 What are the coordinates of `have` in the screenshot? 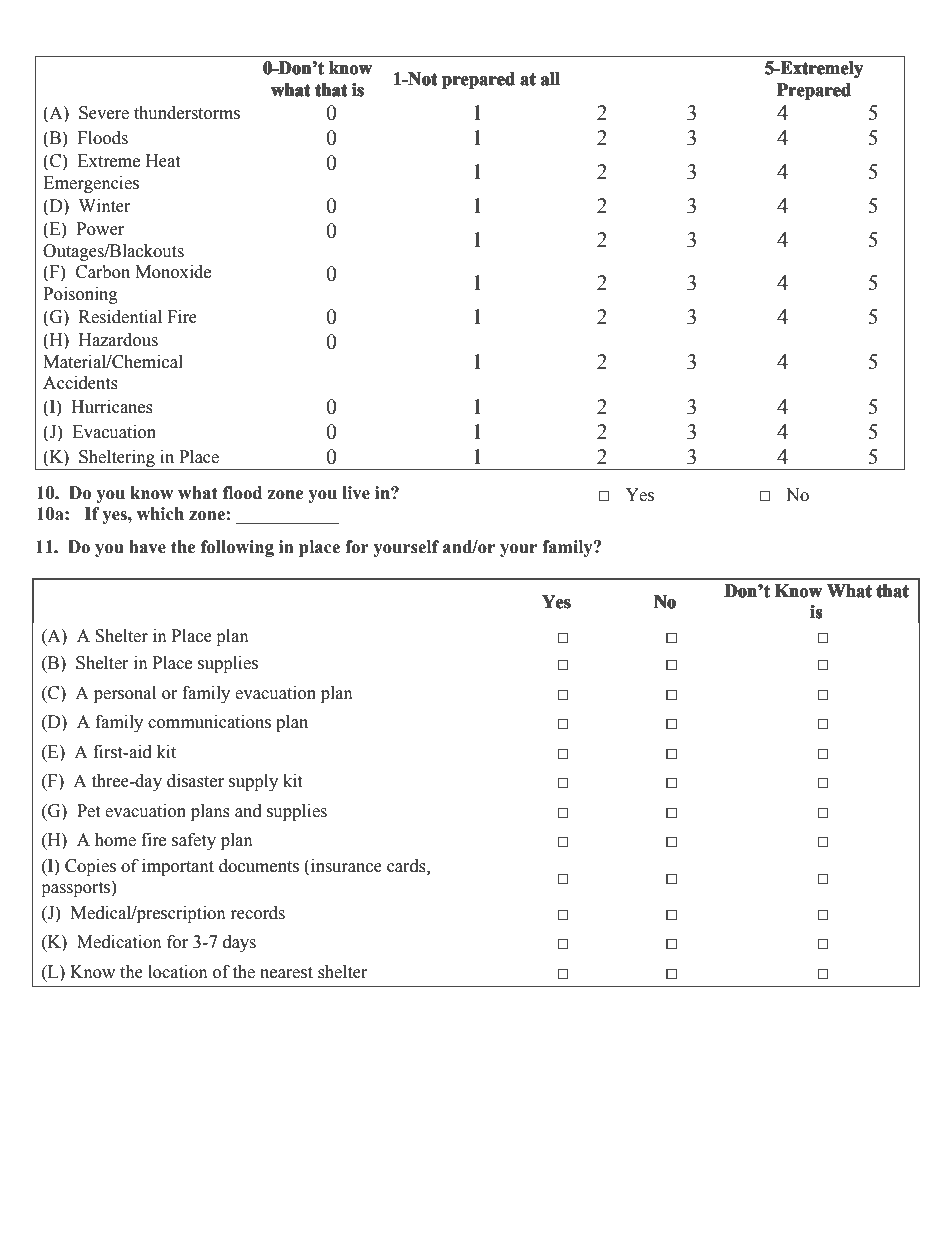 It's located at (147, 547).
